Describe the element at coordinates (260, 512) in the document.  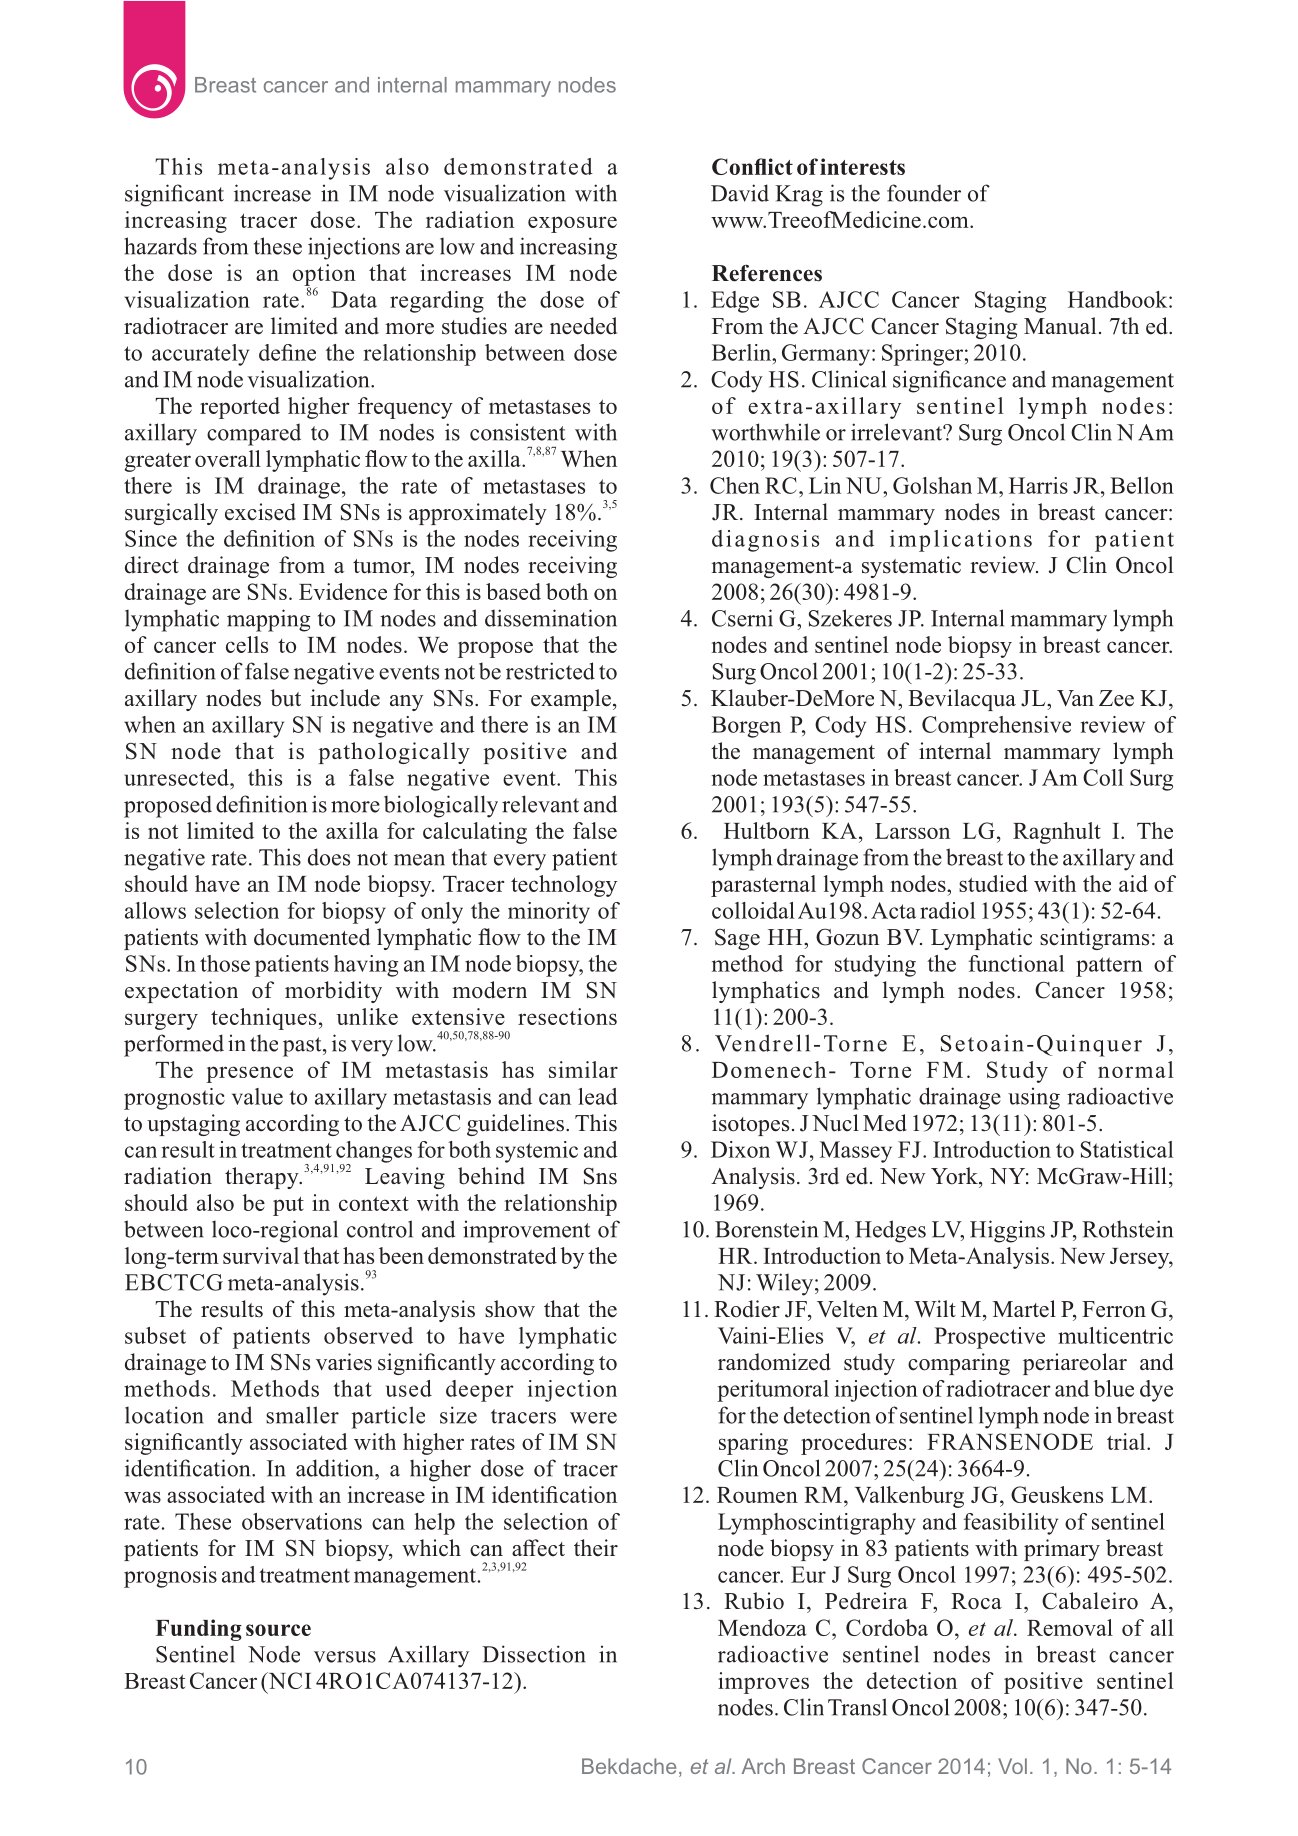
I see `excised` at that location.
